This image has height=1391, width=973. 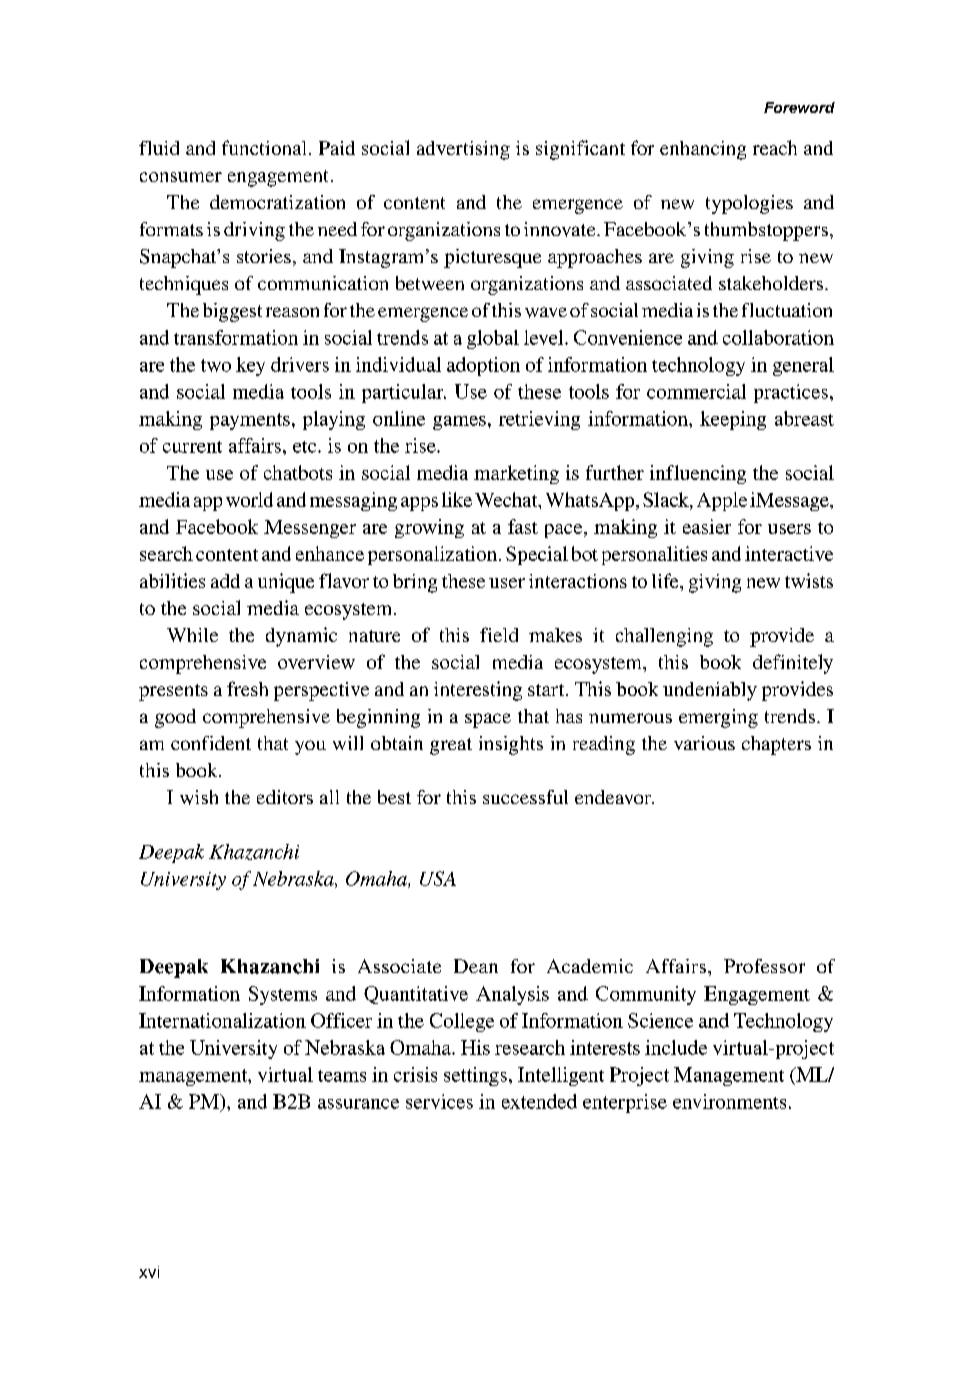 What do you see at coordinates (149, 1272) in the image?
I see `xvi` at bounding box center [149, 1272].
